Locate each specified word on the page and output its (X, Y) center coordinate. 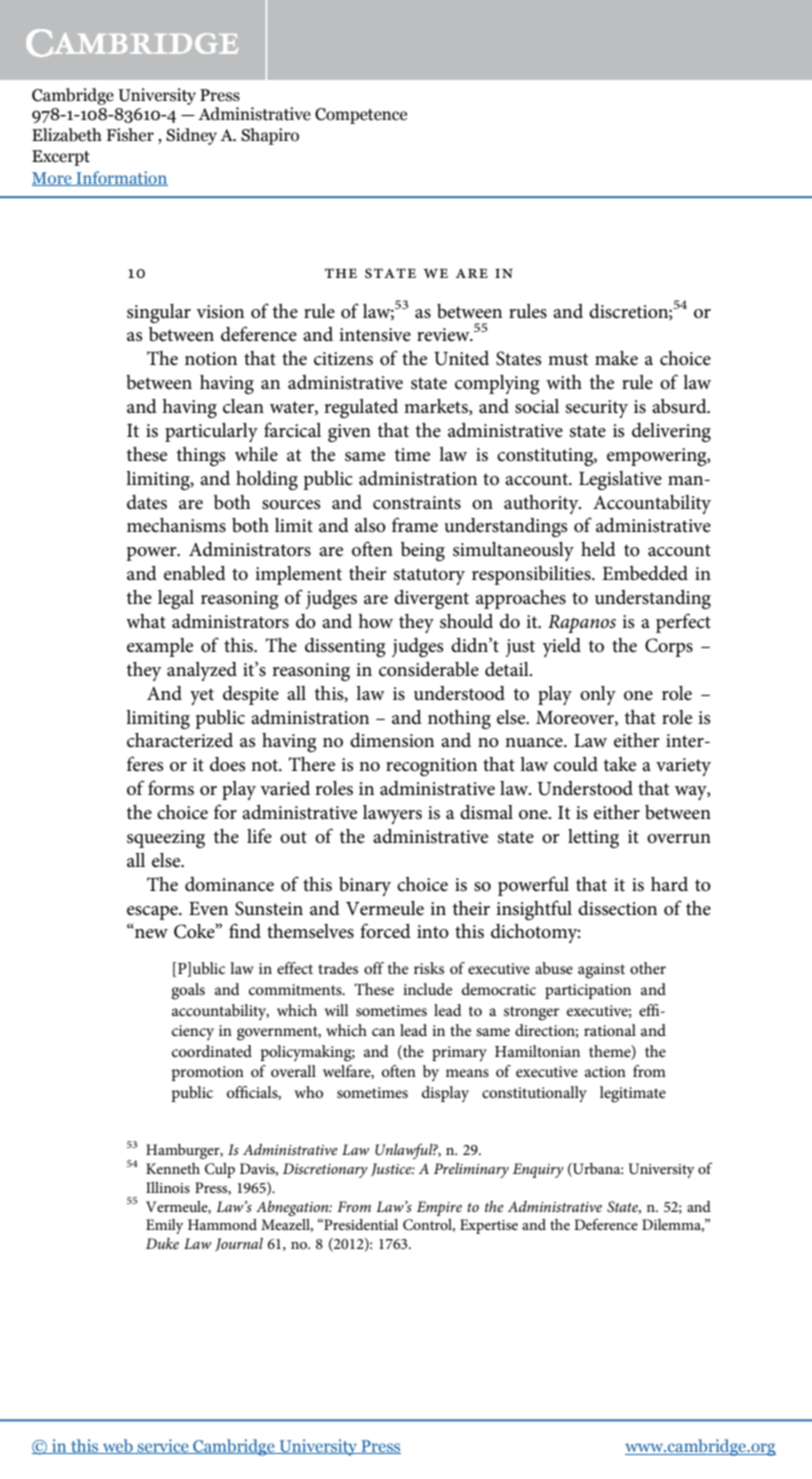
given (349, 433)
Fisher (130, 135)
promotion (207, 1073)
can (383, 1032)
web (118, 1446)
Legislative (620, 480)
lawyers (392, 814)
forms (171, 788)
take (620, 764)
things (201, 456)
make (616, 358)
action (605, 1071)
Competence (361, 116)
